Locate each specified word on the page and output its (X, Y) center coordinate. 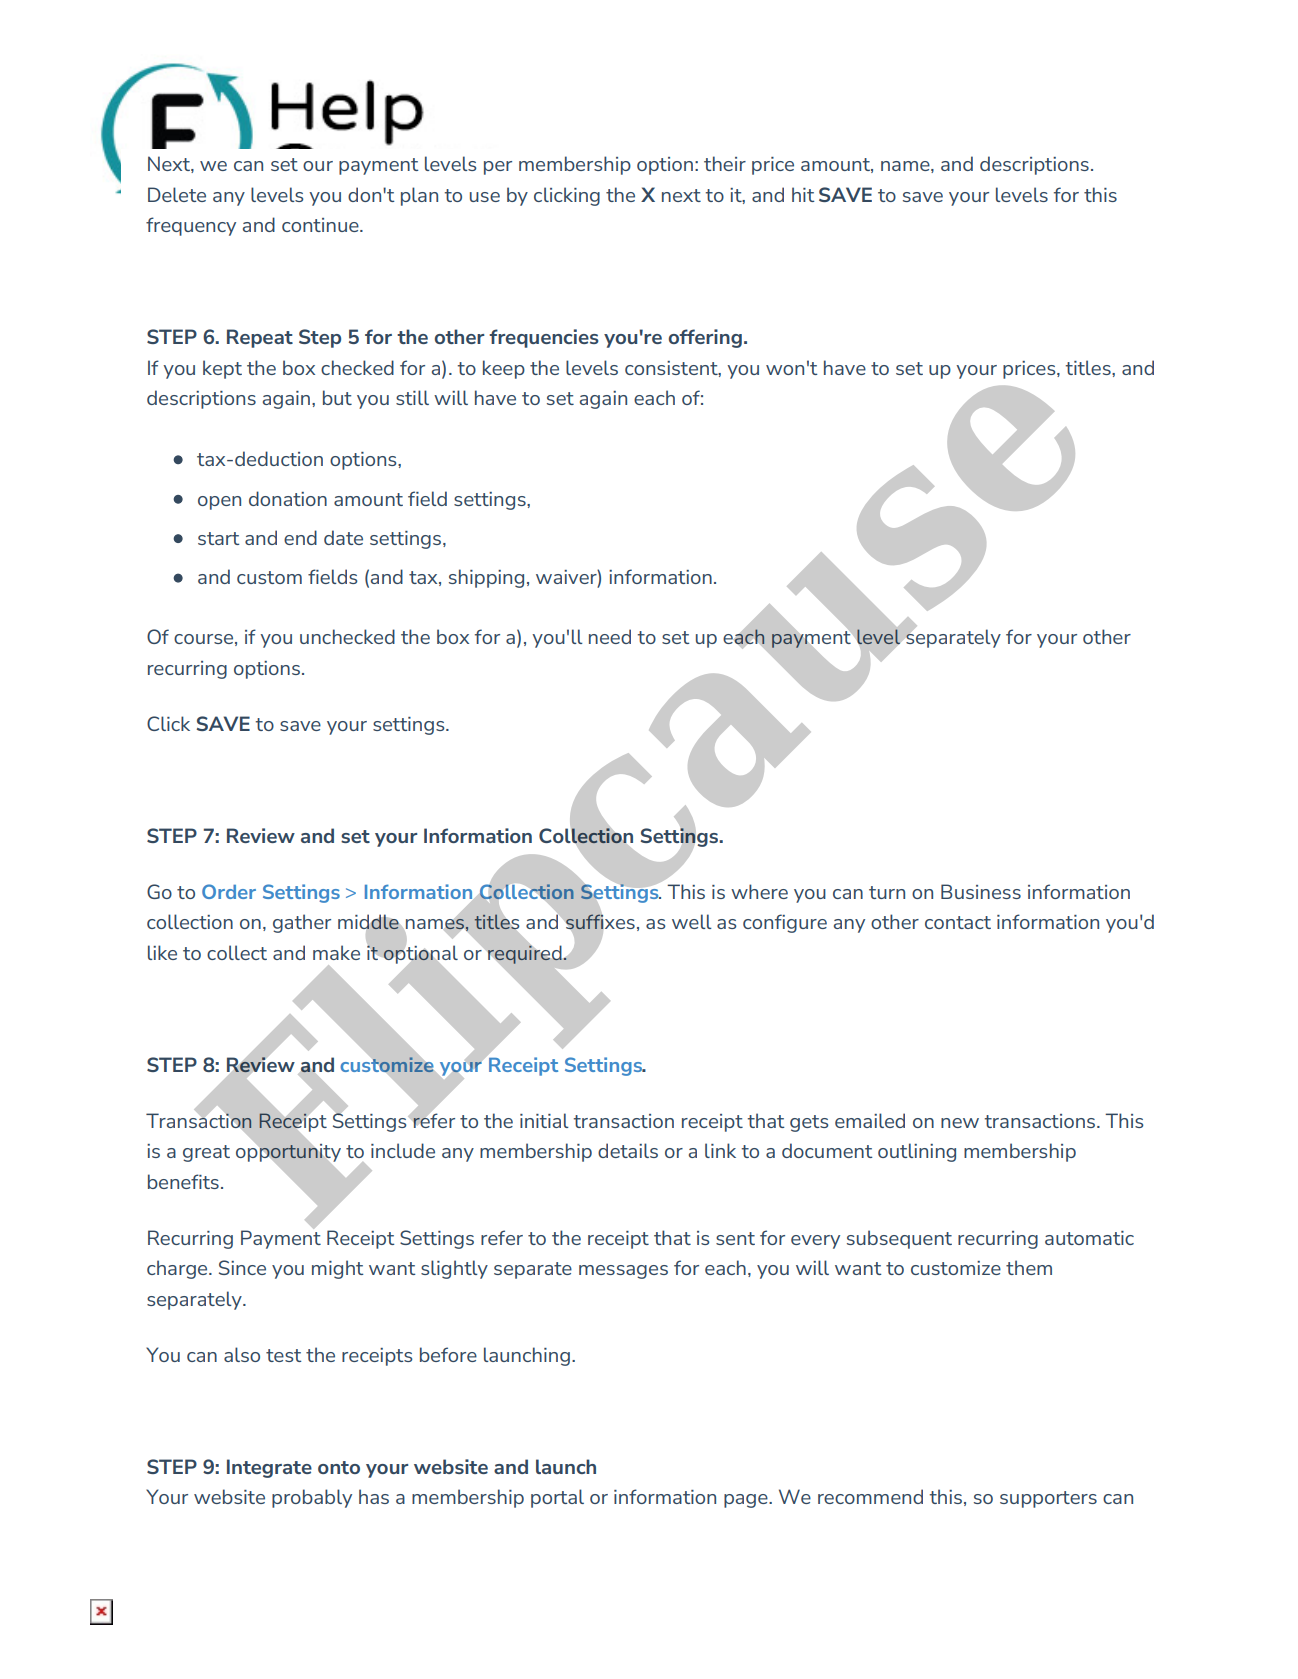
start (218, 538)
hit (803, 194)
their (725, 163)
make (336, 952)
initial (544, 1120)
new (960, 1123)
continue (321, 225)
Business (981, 891)
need (610, 636)
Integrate (269, 1468)
